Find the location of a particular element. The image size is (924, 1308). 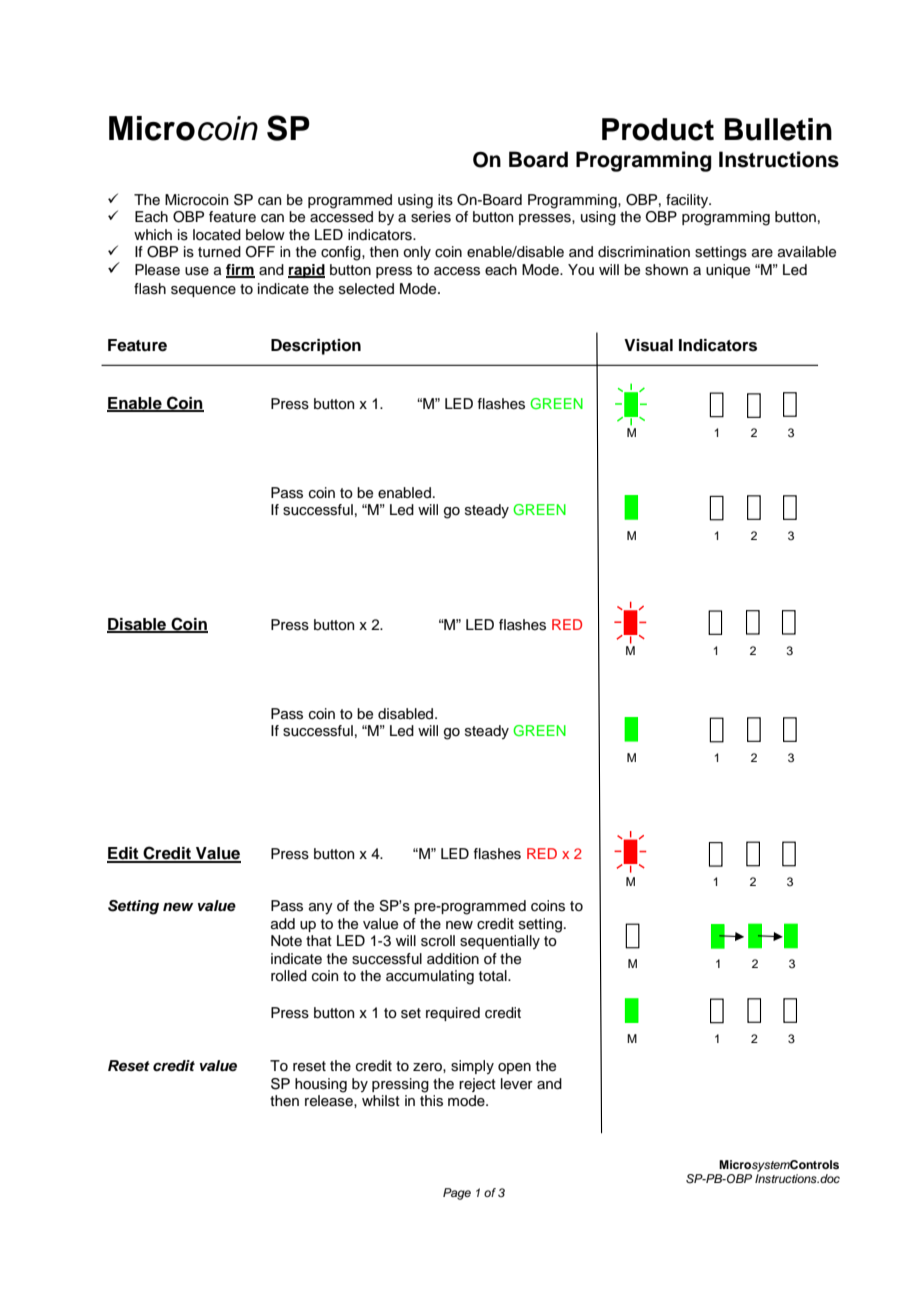

its is located at coordinates (445, 200).
